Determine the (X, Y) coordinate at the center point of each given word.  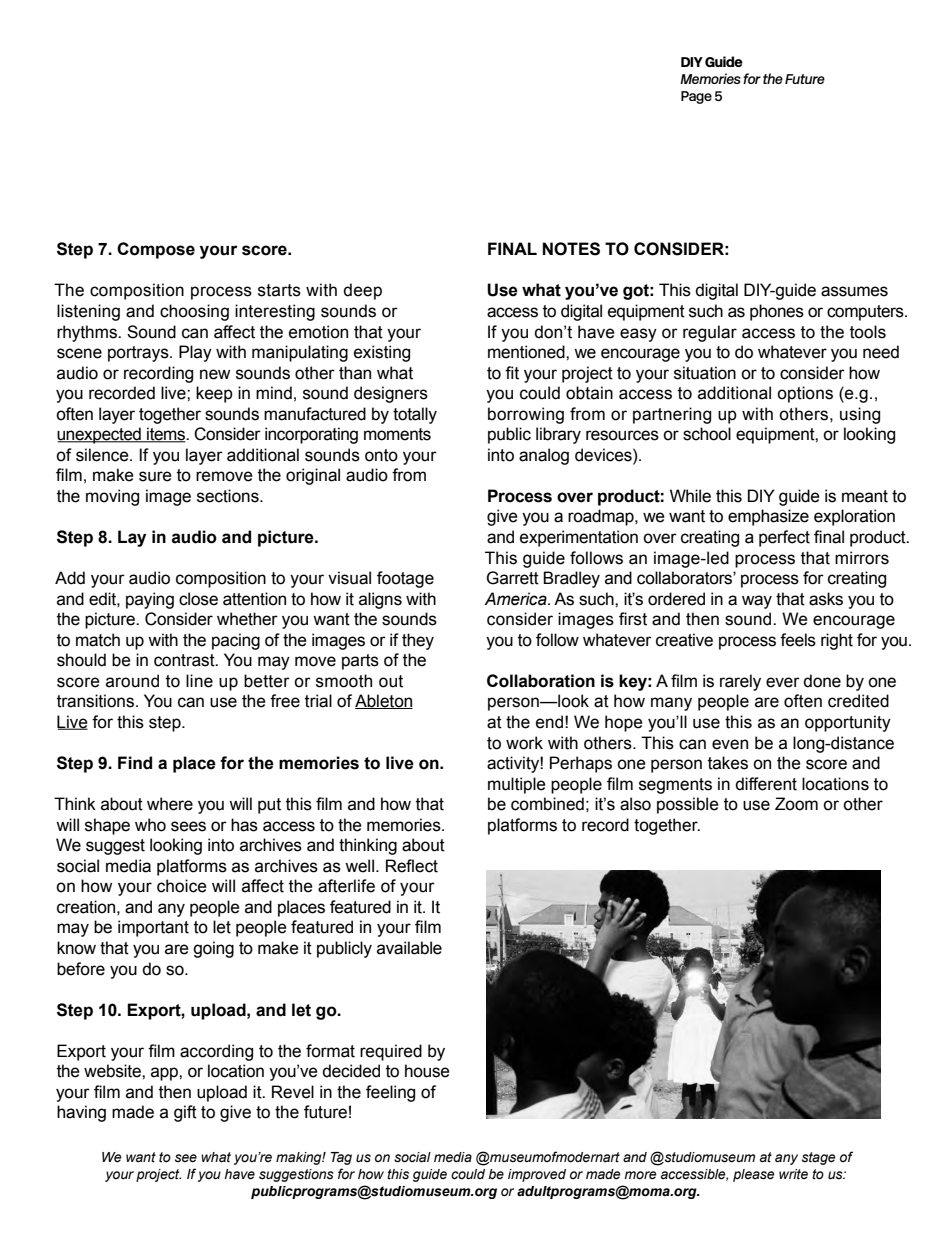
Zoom (796, 804)
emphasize (768, 517)
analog (544, 456)
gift (185, 1113)
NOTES (571, 249)
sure (155, 476)
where (170, 804)
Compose (156, 250)
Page (696, 97)
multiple (517, 785)
